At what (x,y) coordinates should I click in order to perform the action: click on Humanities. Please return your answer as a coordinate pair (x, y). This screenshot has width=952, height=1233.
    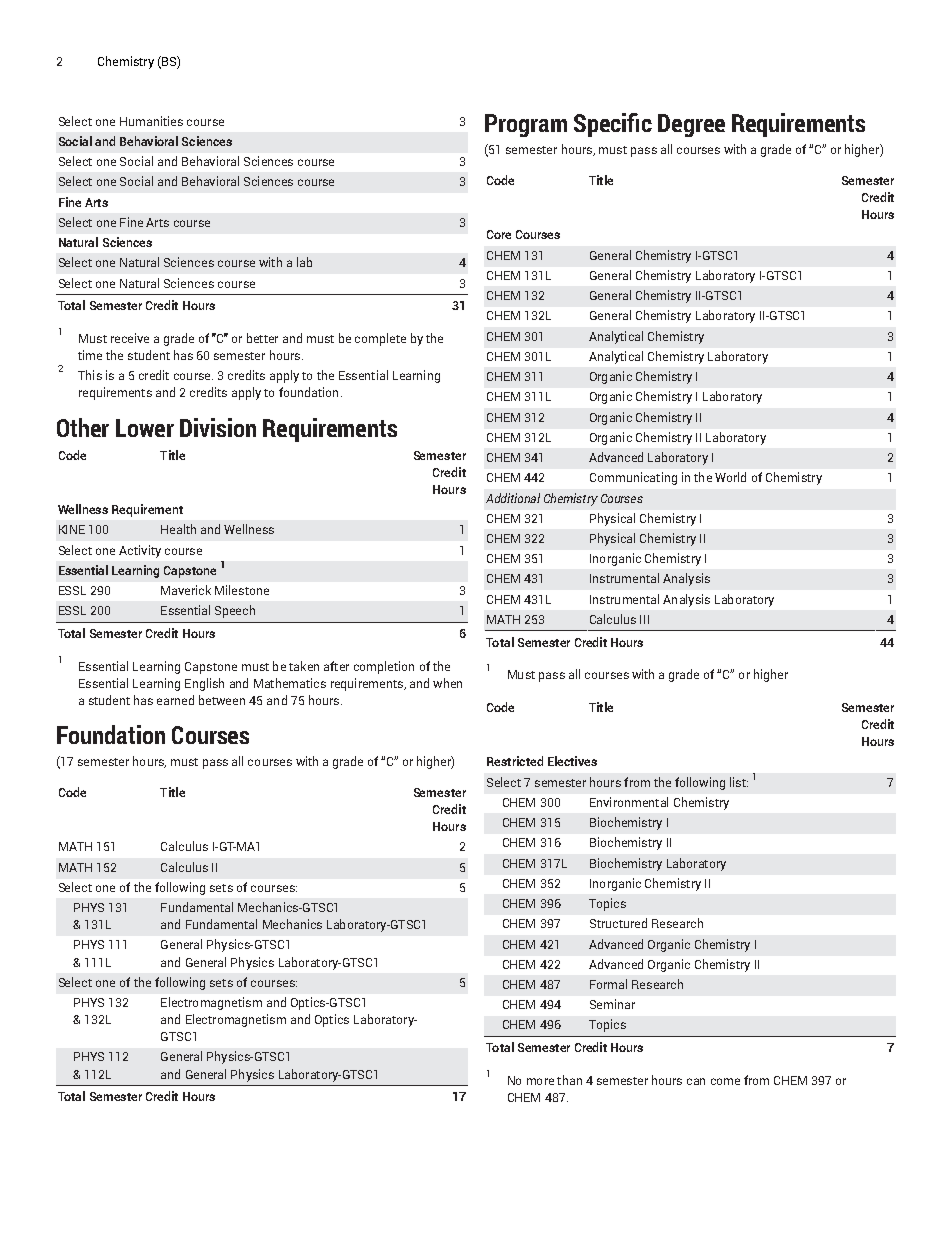
    Looking at the image, I should click on (151, 121).
